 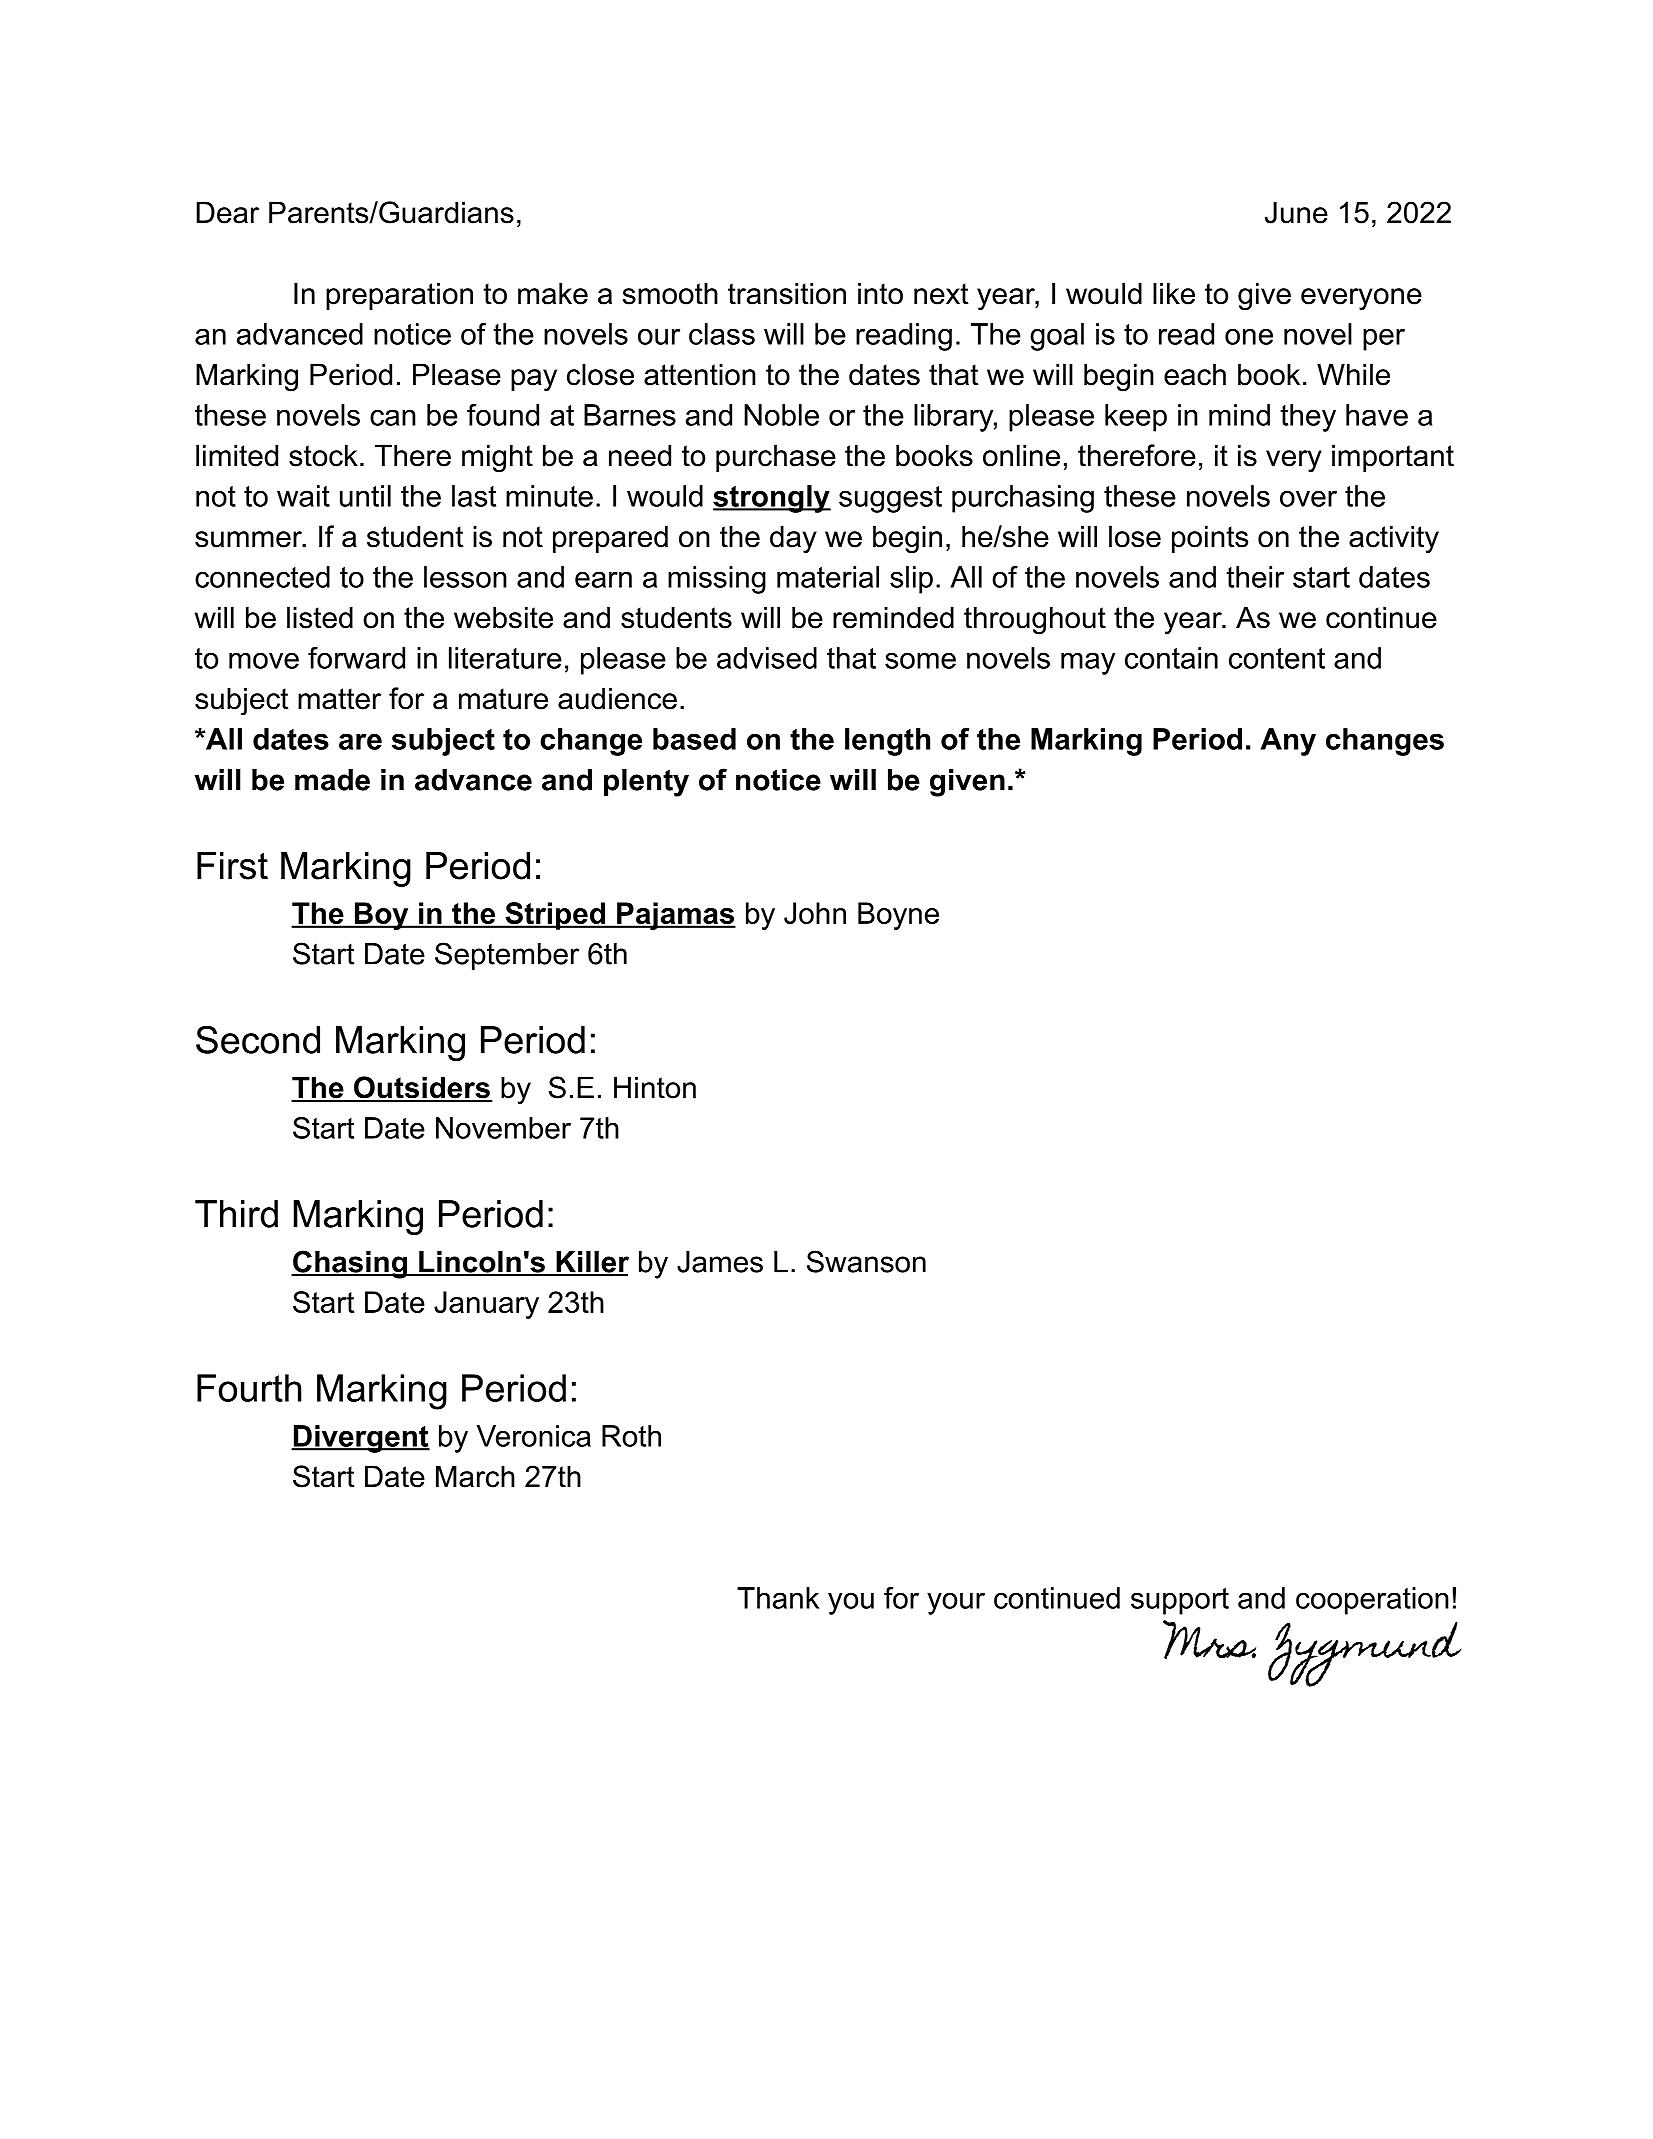 What do you see at coordinates (475, 1476) in the document?
I see `March` at bounding box center [475, 1476].
